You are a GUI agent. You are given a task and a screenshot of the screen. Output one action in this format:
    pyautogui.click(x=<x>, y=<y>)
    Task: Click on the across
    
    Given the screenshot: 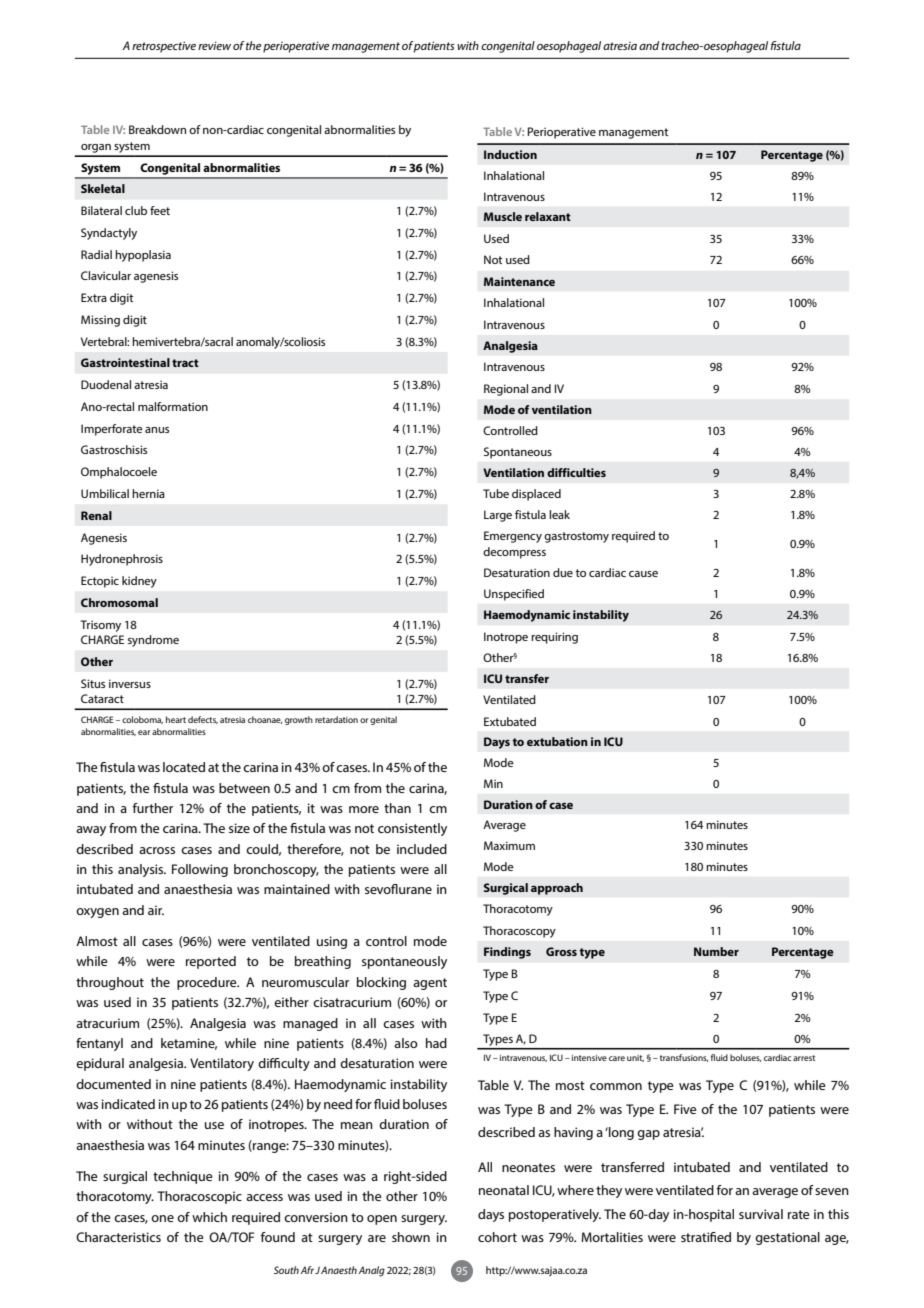 What is the action you would take?
    pyautogui.click(x=157, y=850)
